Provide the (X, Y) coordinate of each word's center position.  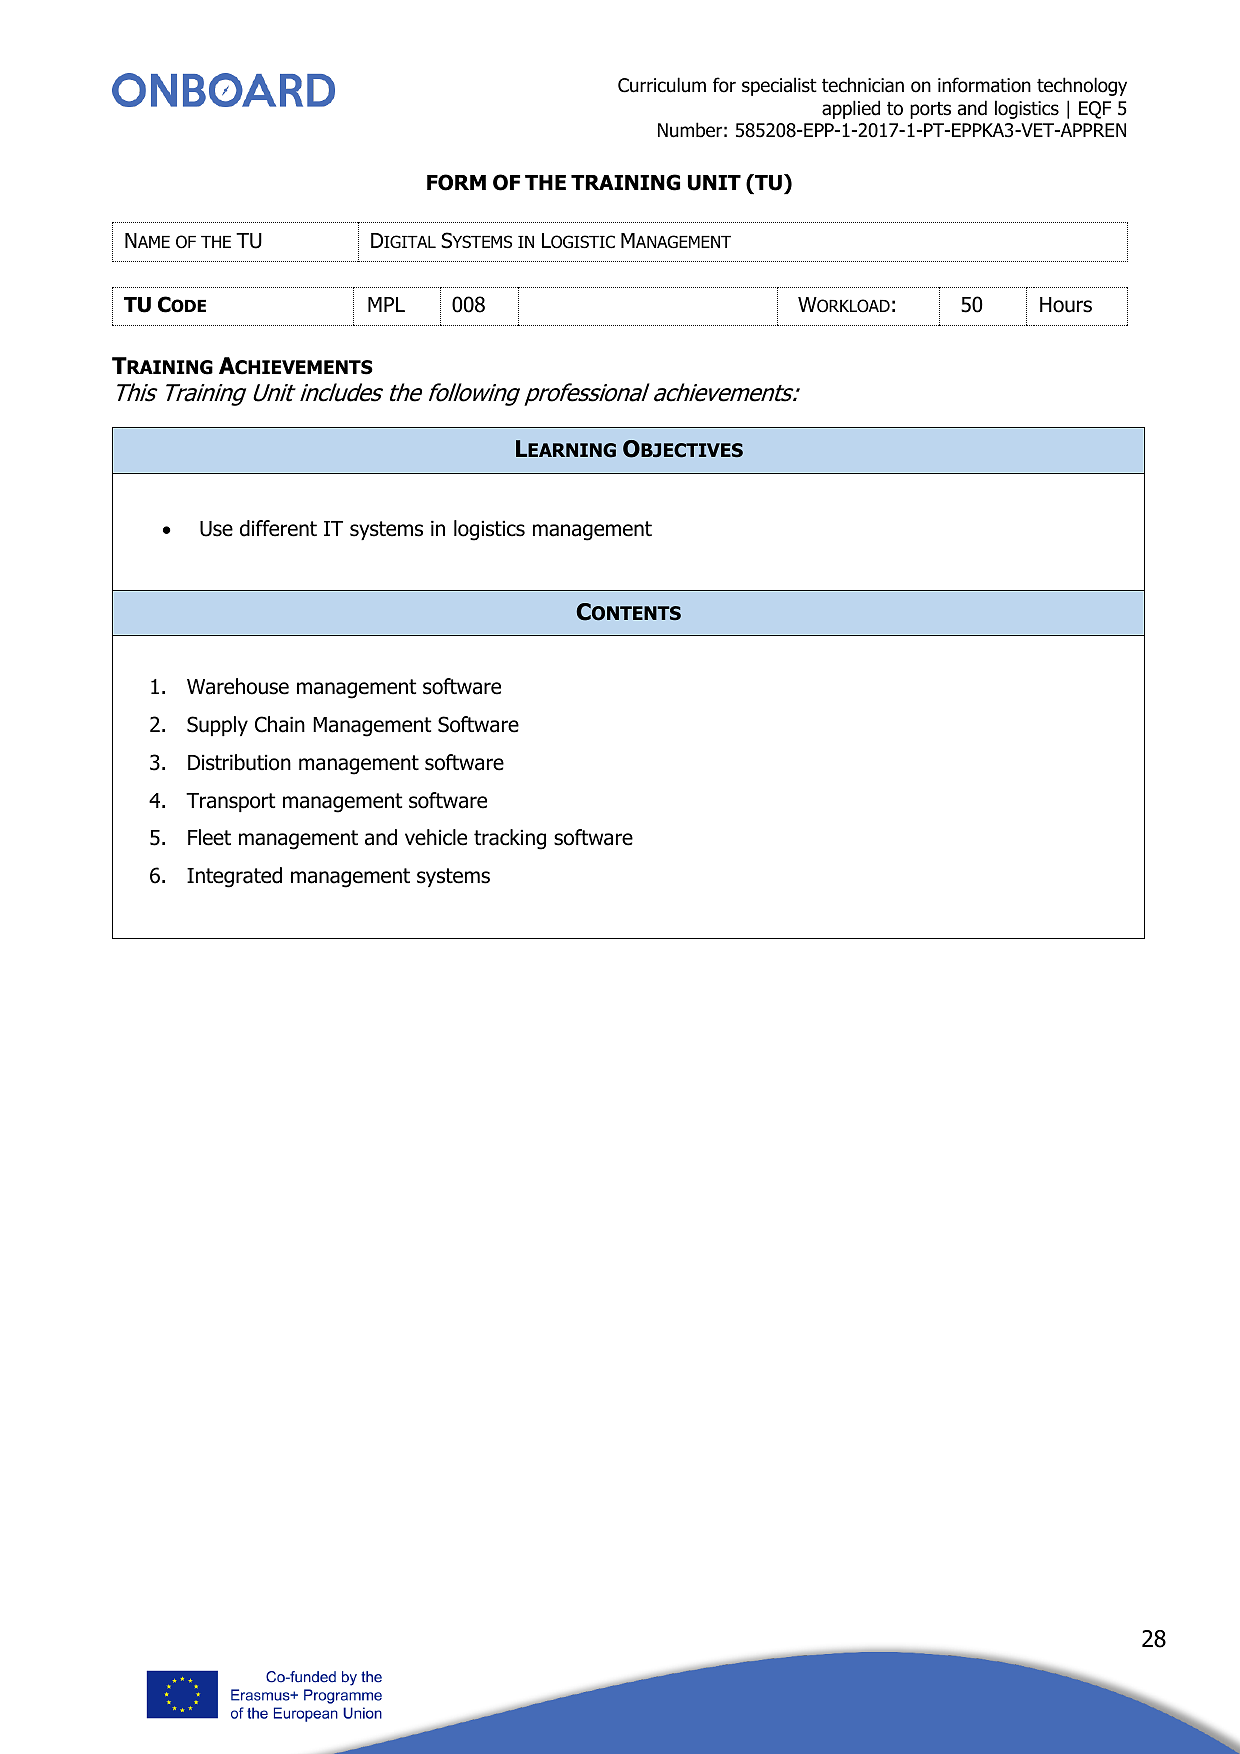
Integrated (234, 877)
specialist (779, 86)
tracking (510, 839)
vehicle (436, 837)
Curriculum (662, 85)
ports (930, 110)
